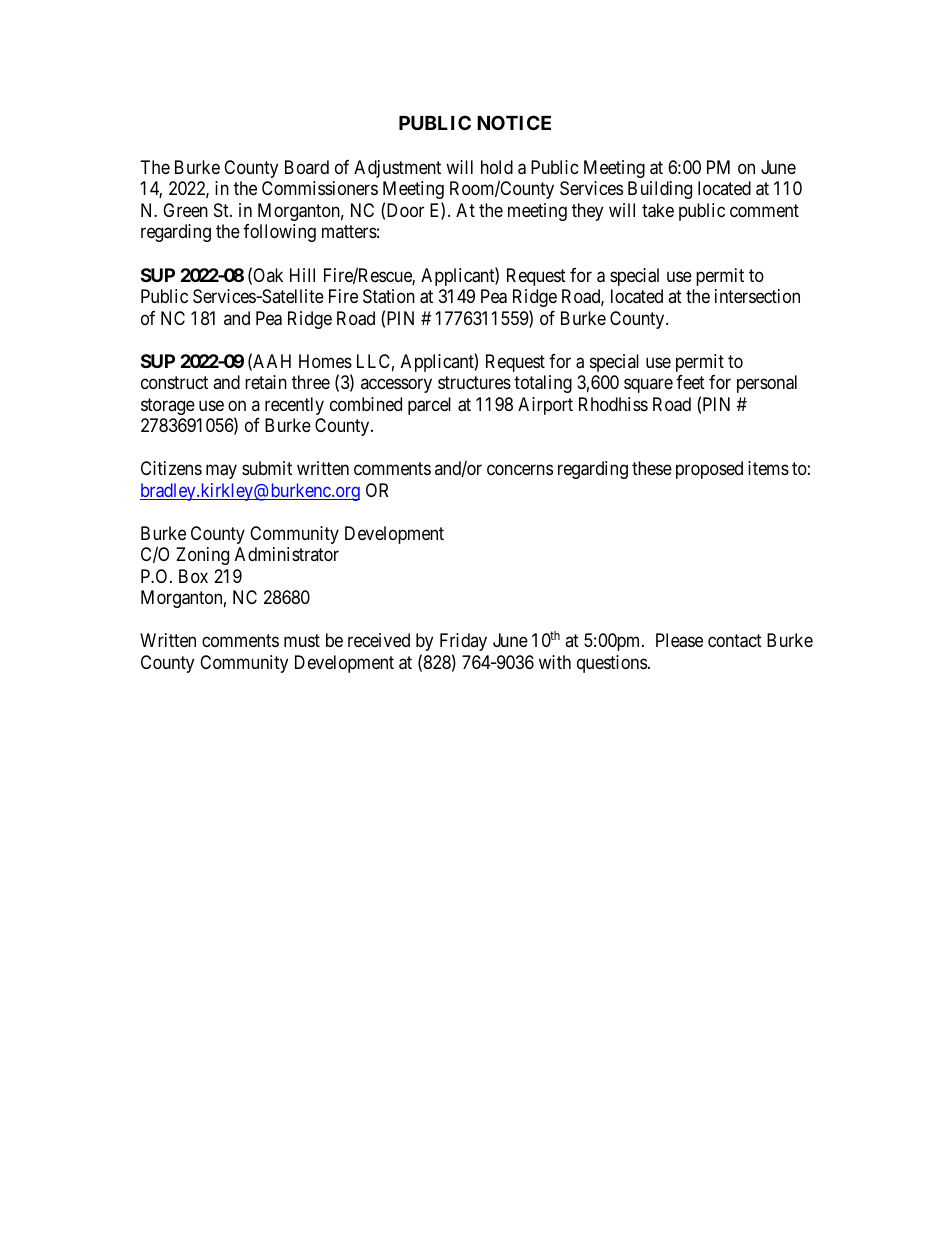 This document has height=1233, width=952. What do you see at coordinates (302, 275) in the document?
I see `Hill` at bounding box center [302, 275].
